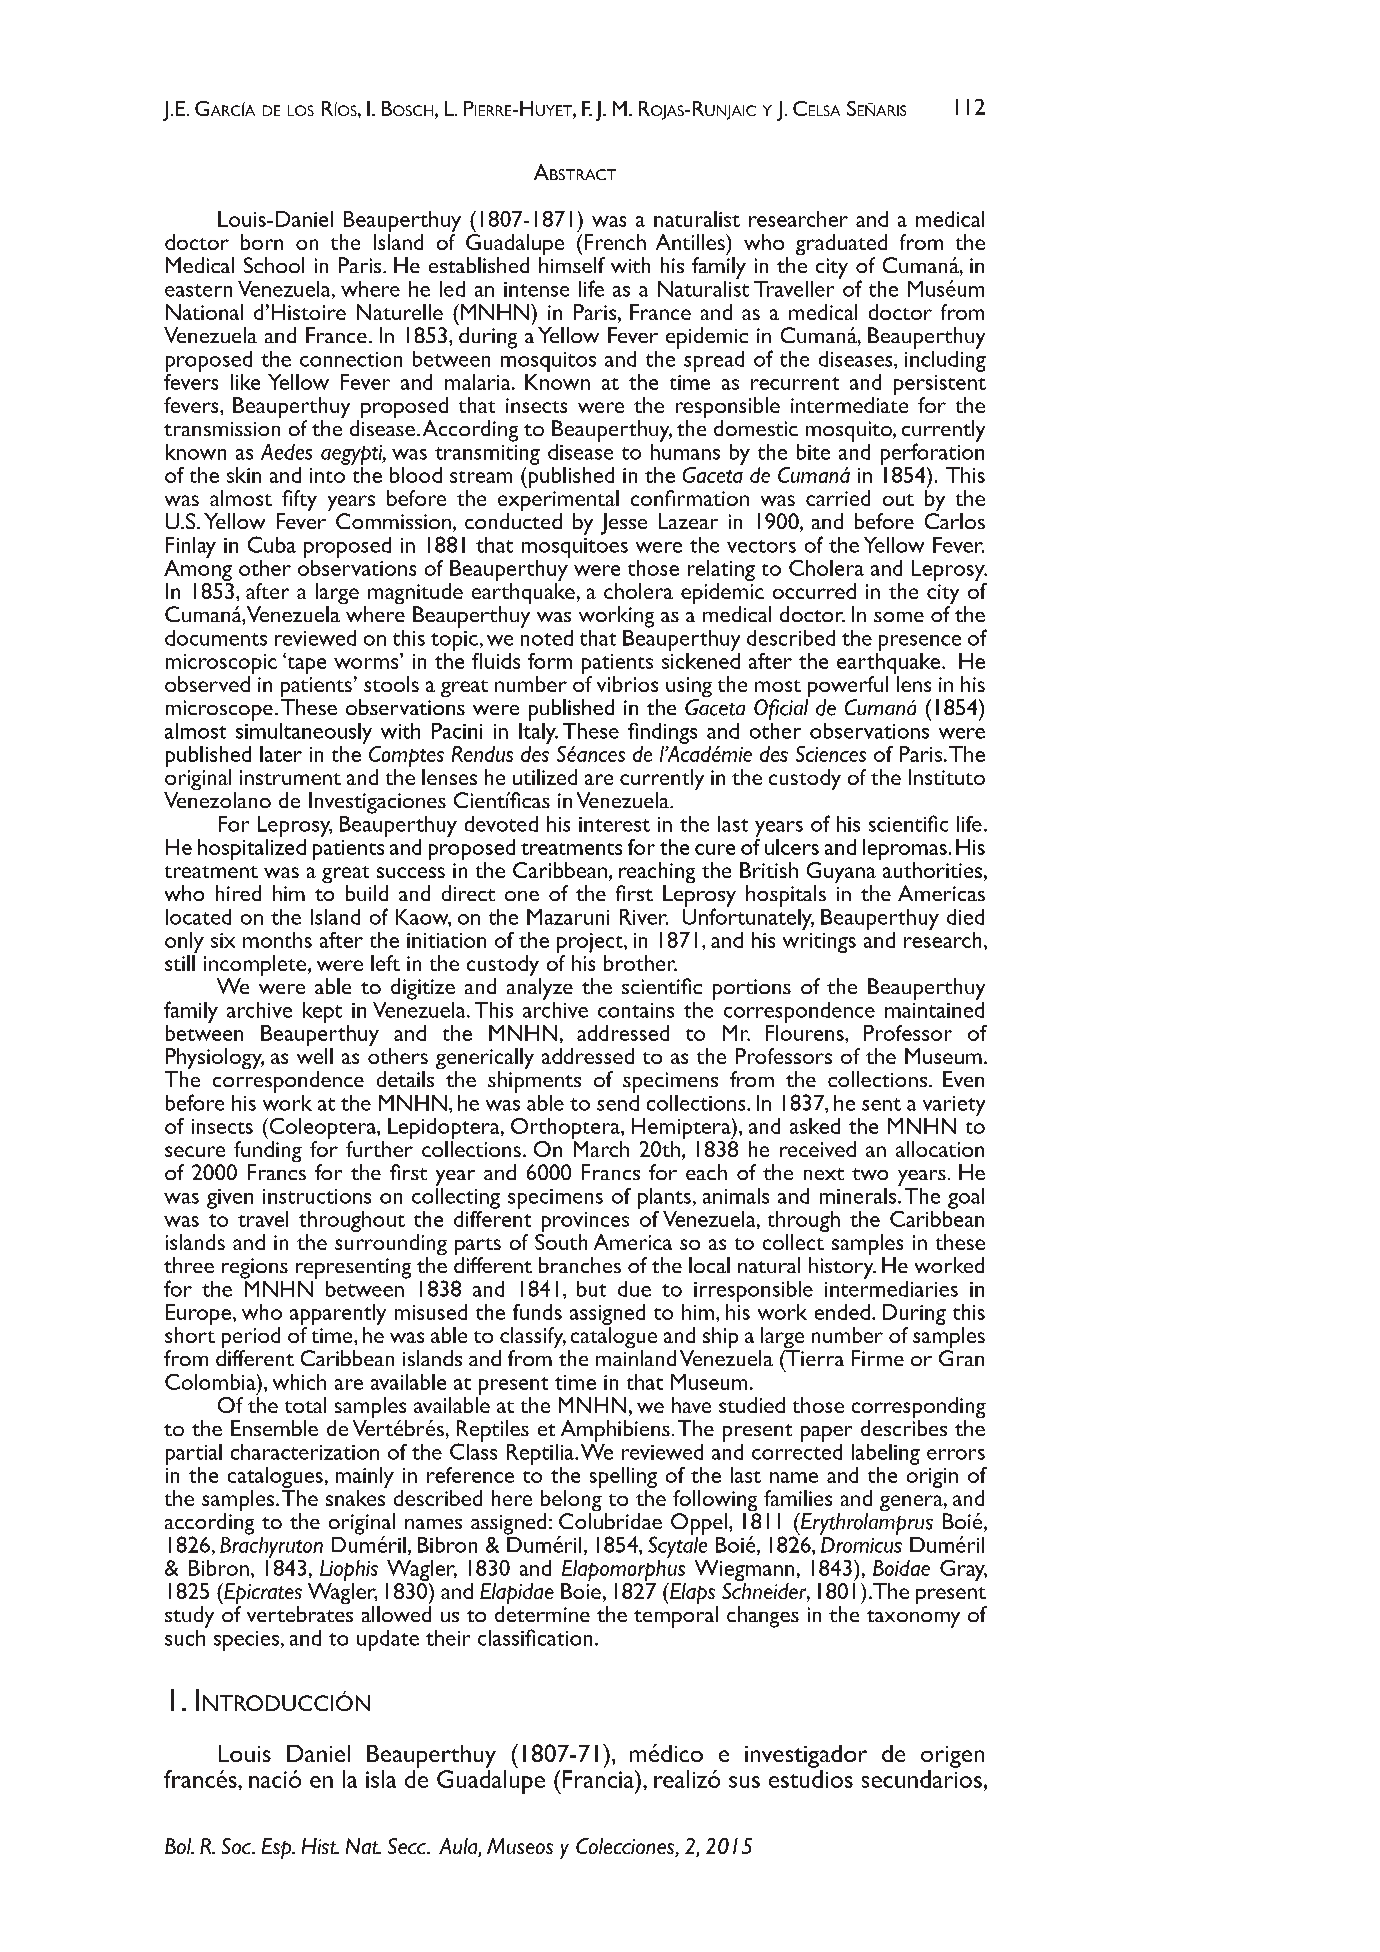  I want to click on well, so click(315, 1056).
